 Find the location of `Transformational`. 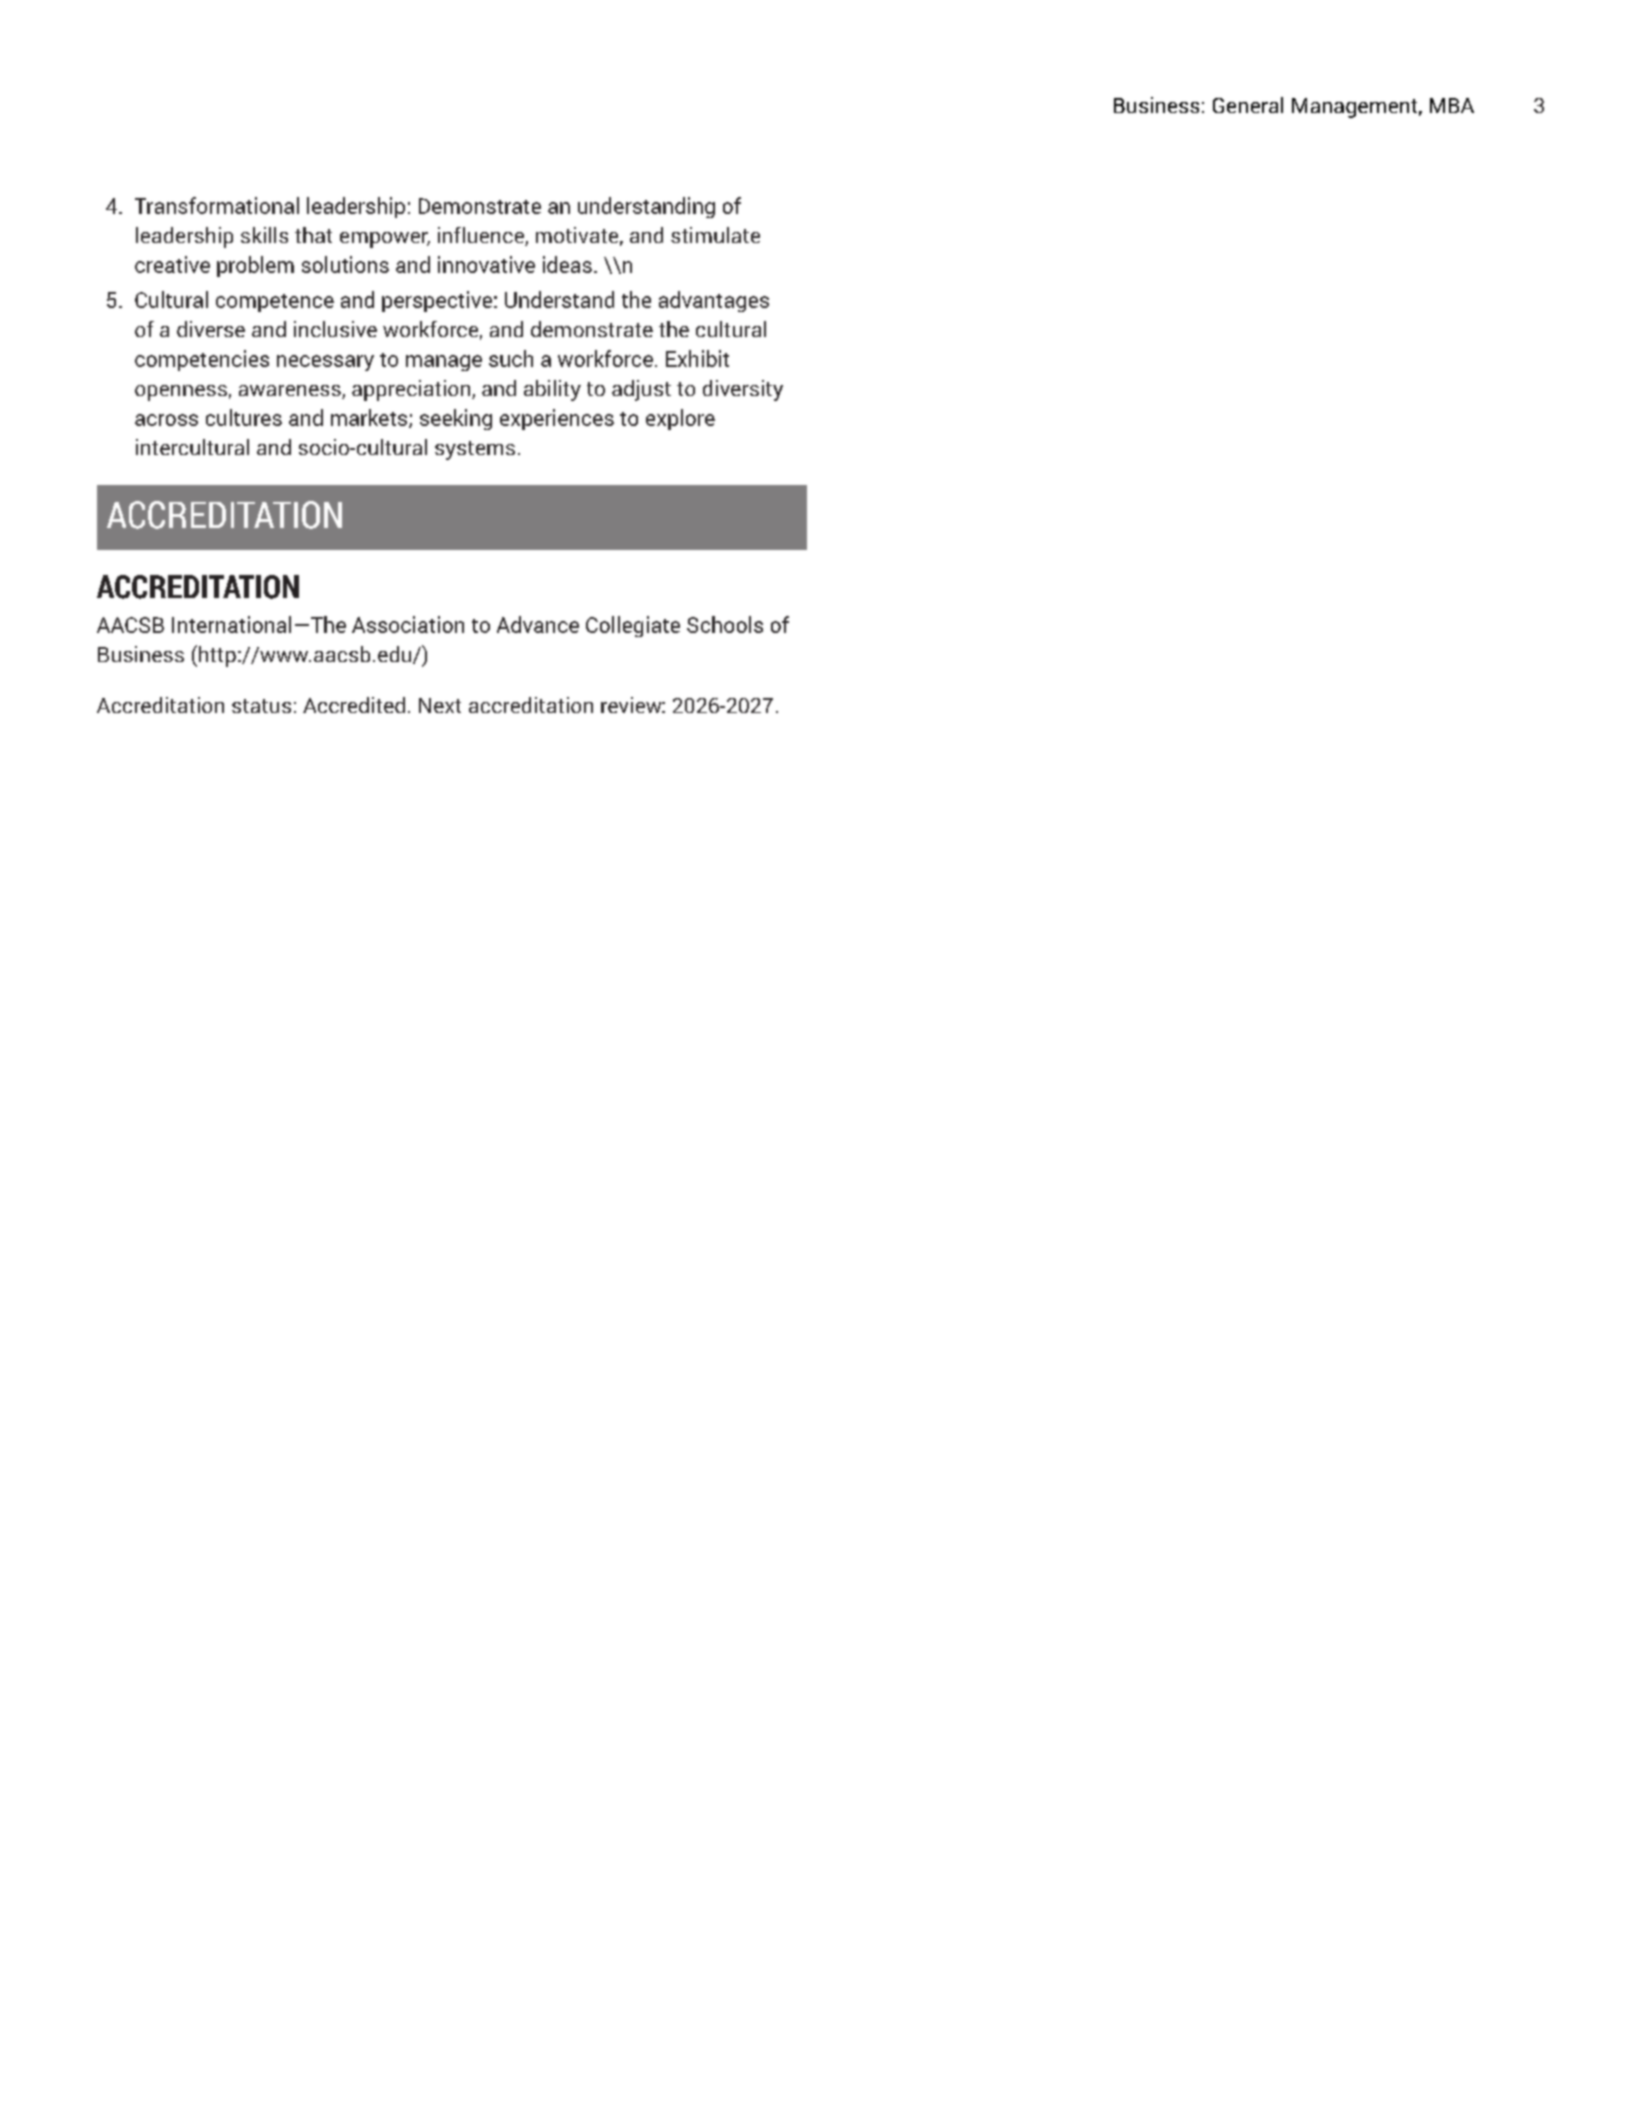

Transformational is located at coordinates (217, 205).
